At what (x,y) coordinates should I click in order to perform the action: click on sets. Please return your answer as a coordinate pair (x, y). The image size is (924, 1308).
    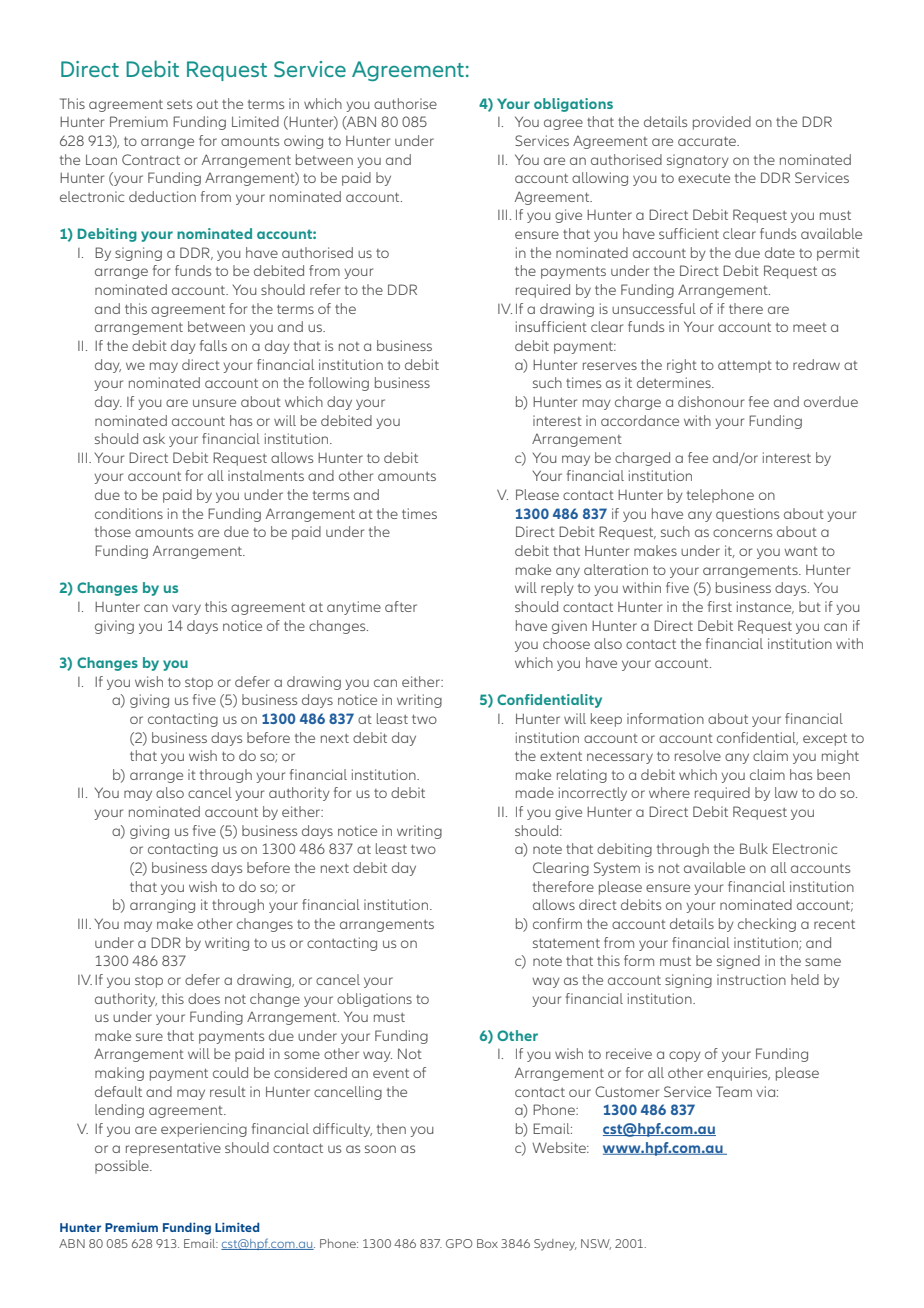
    Looking at the image, I should click on (179, 104).
